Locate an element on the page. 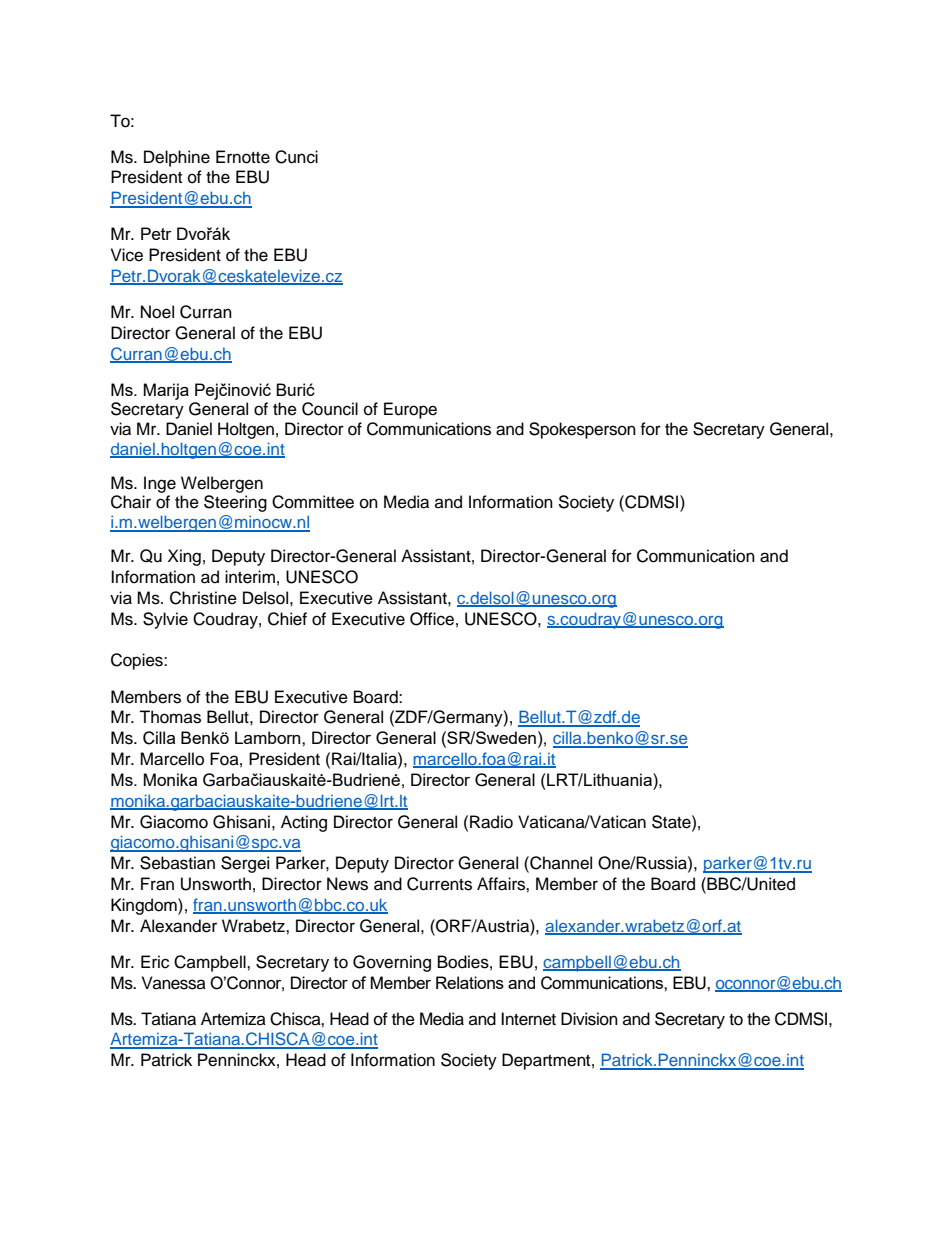  Currents is located at coordinates (439, 884).
